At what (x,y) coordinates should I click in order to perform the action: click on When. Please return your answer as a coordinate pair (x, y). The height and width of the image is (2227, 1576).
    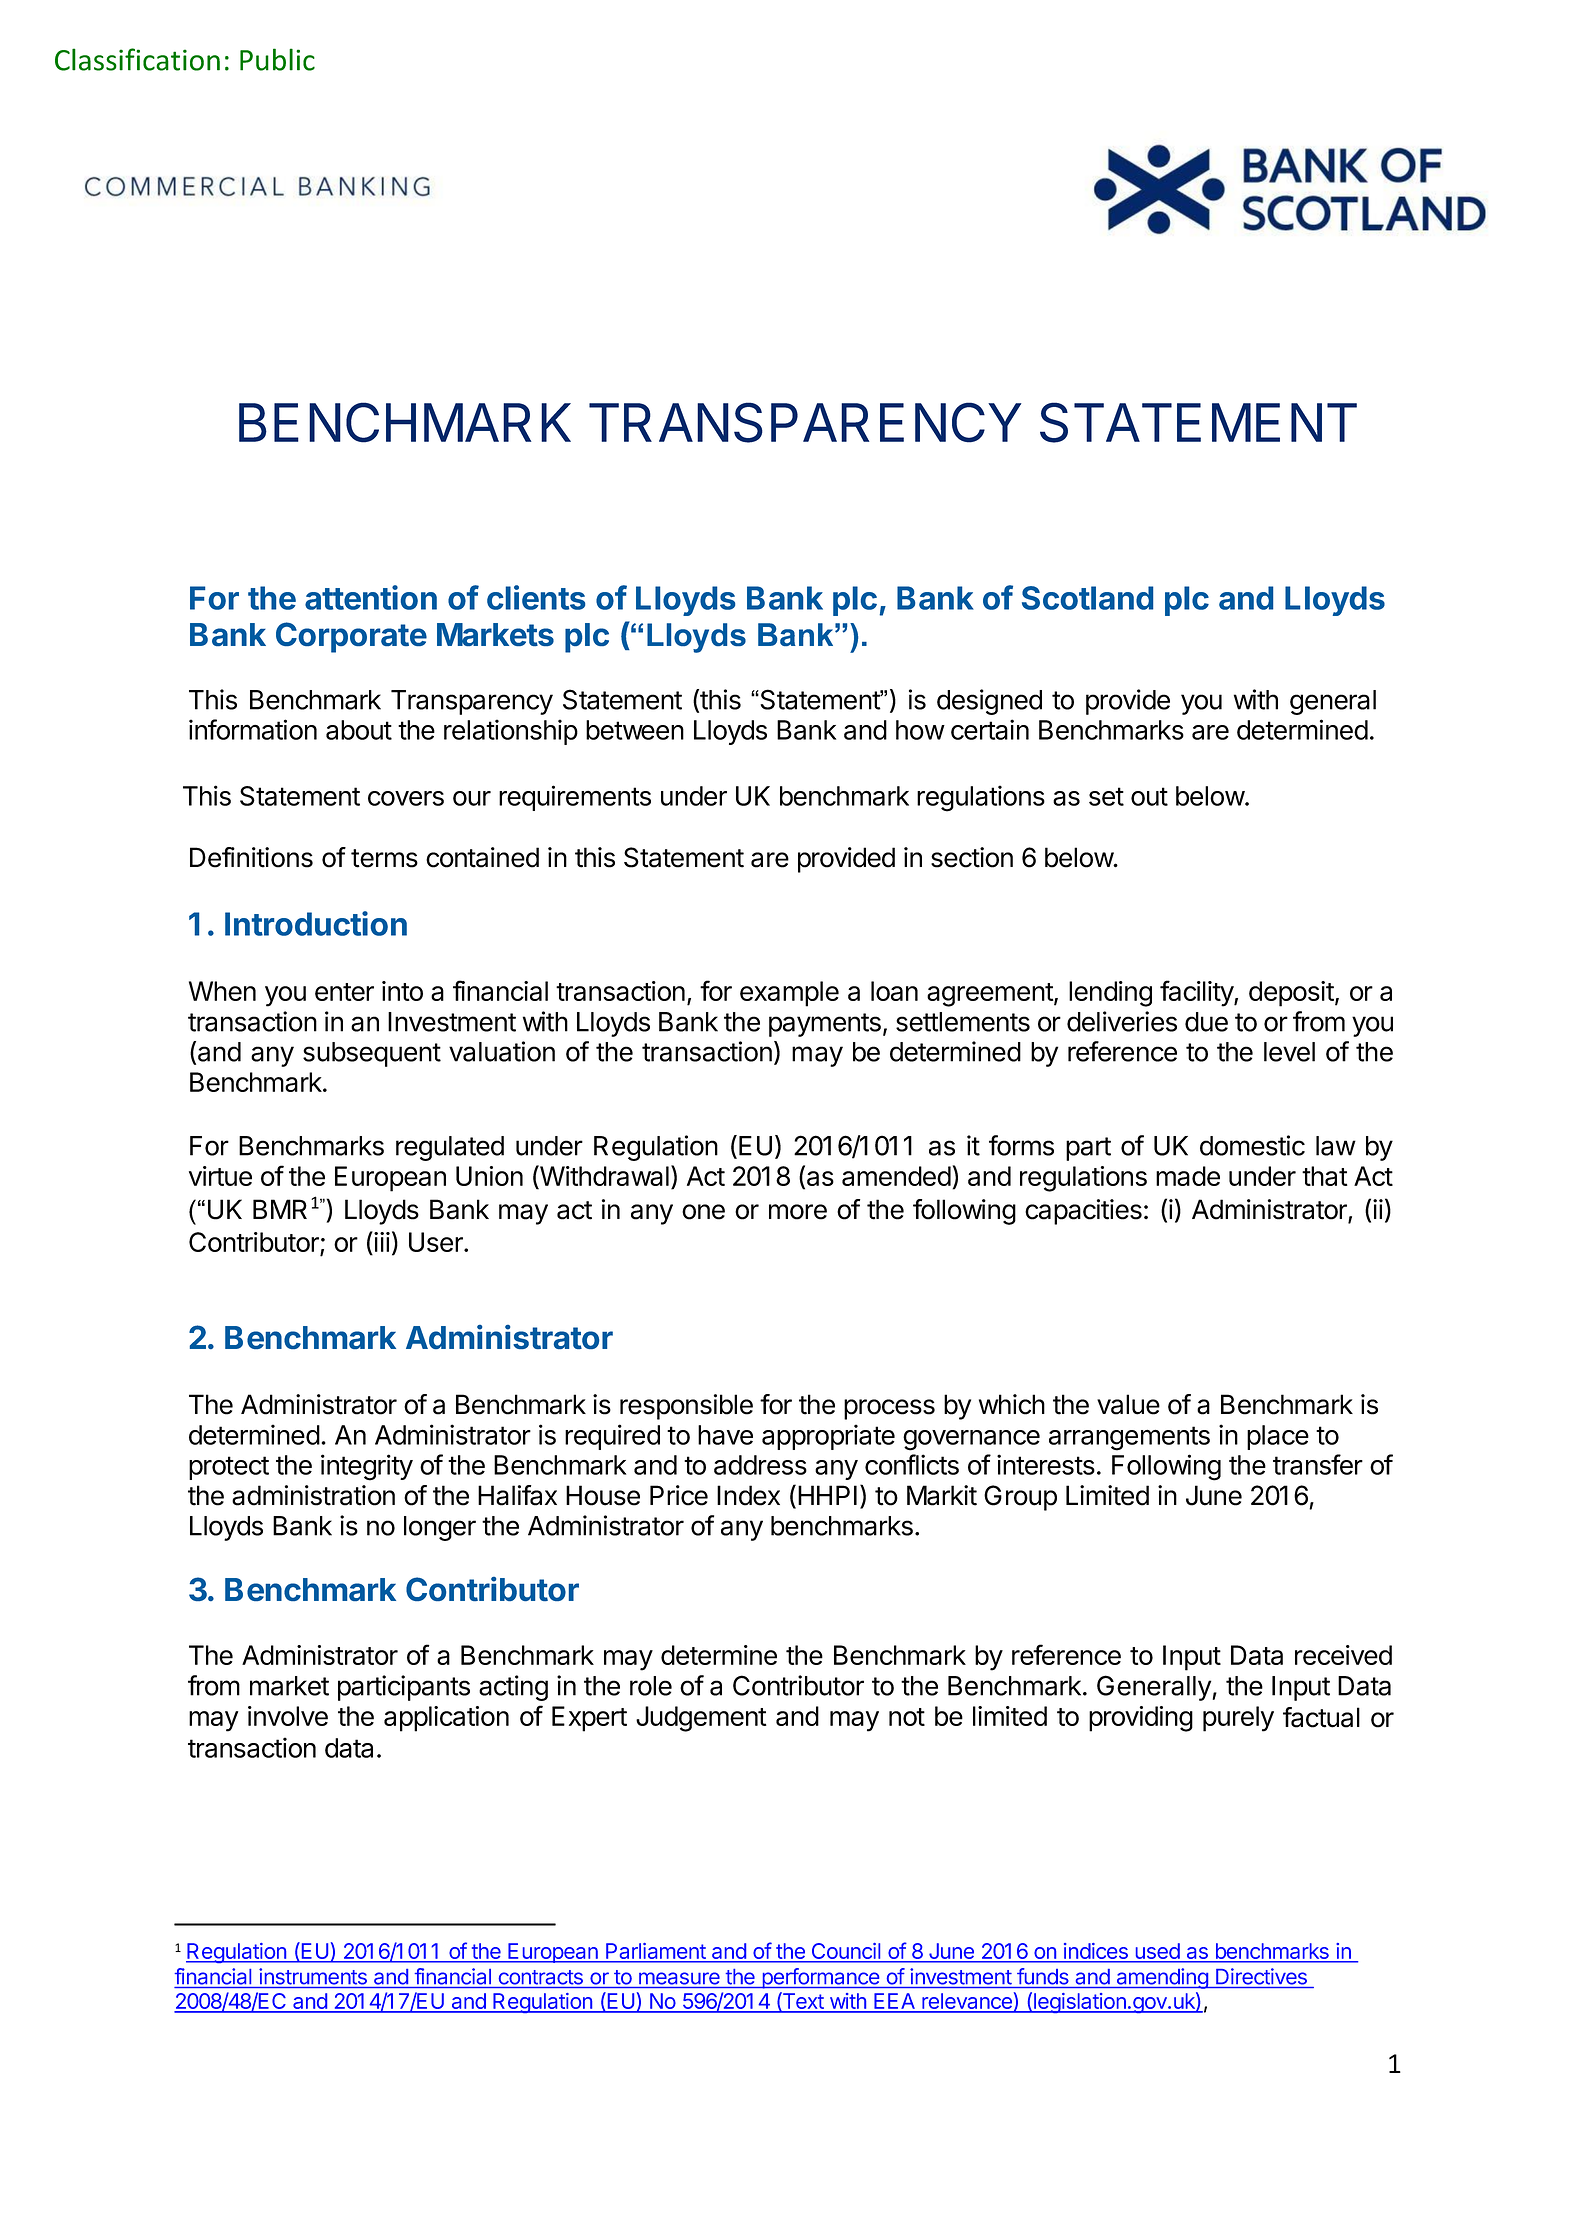
    Looking at the image, I should click on (222, 991).
